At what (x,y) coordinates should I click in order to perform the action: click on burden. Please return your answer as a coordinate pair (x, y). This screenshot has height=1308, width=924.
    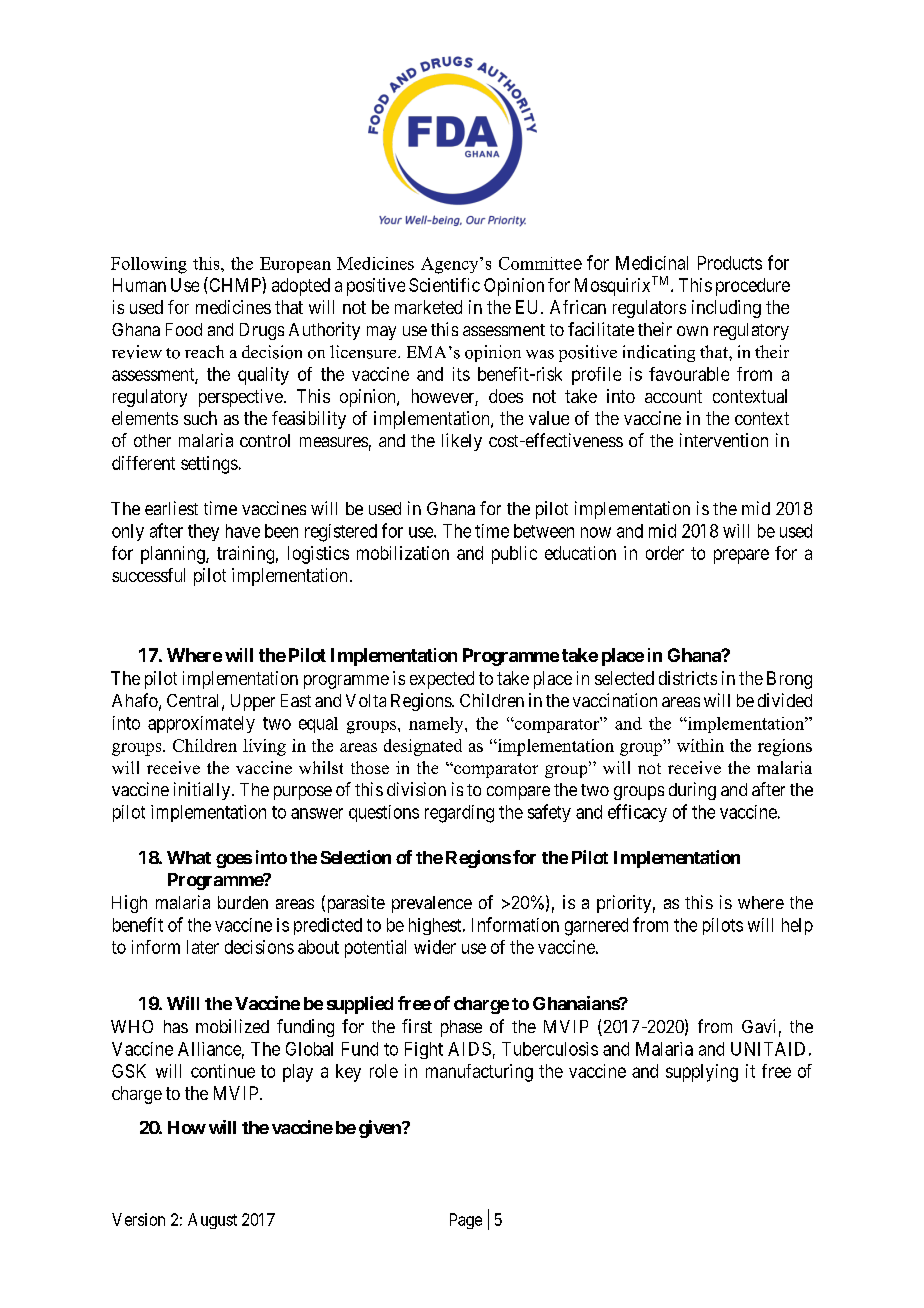
    Looking at the image, I should click on (243, 902).
